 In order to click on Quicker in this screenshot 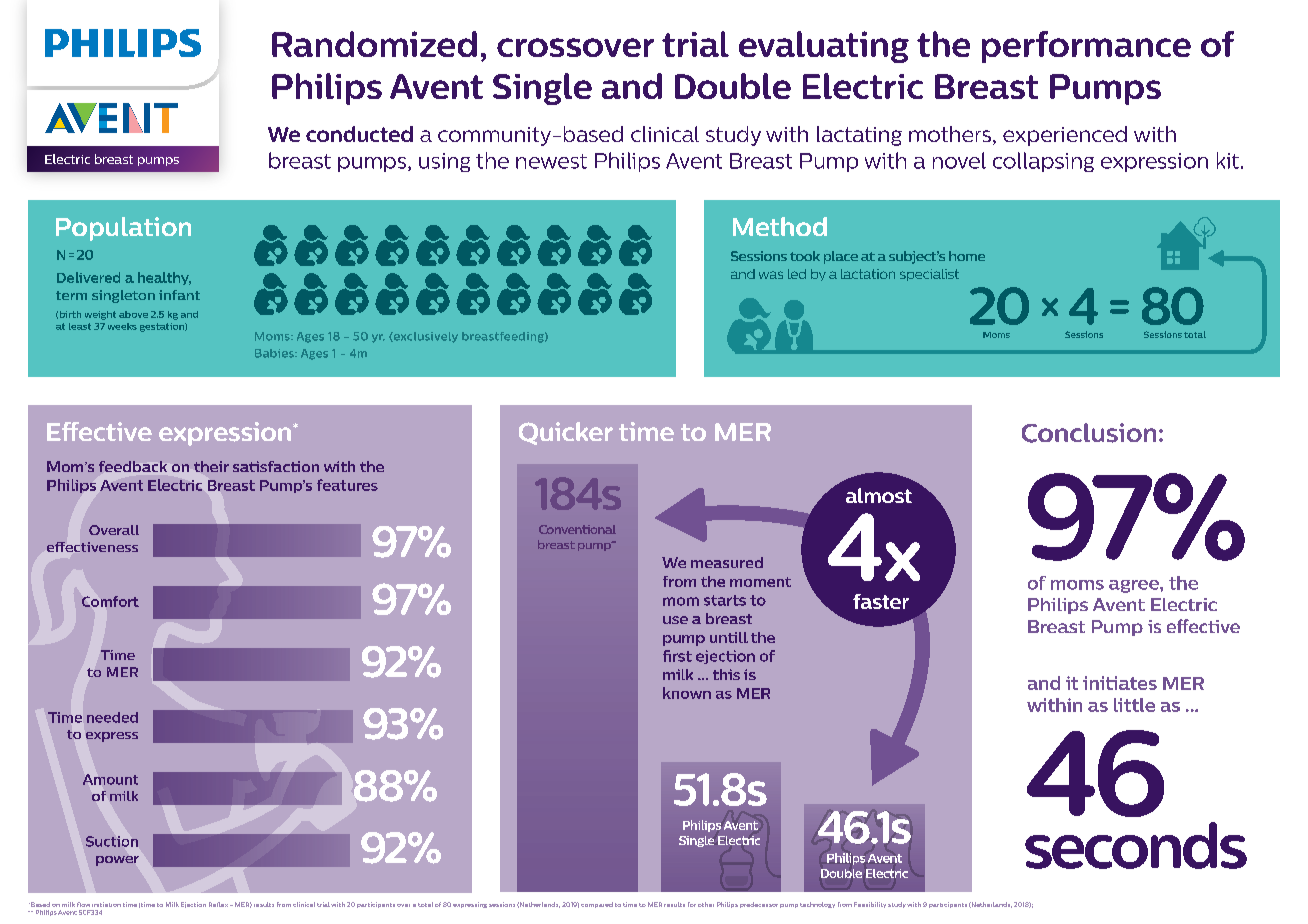, I will do `click(566, 433)`.
